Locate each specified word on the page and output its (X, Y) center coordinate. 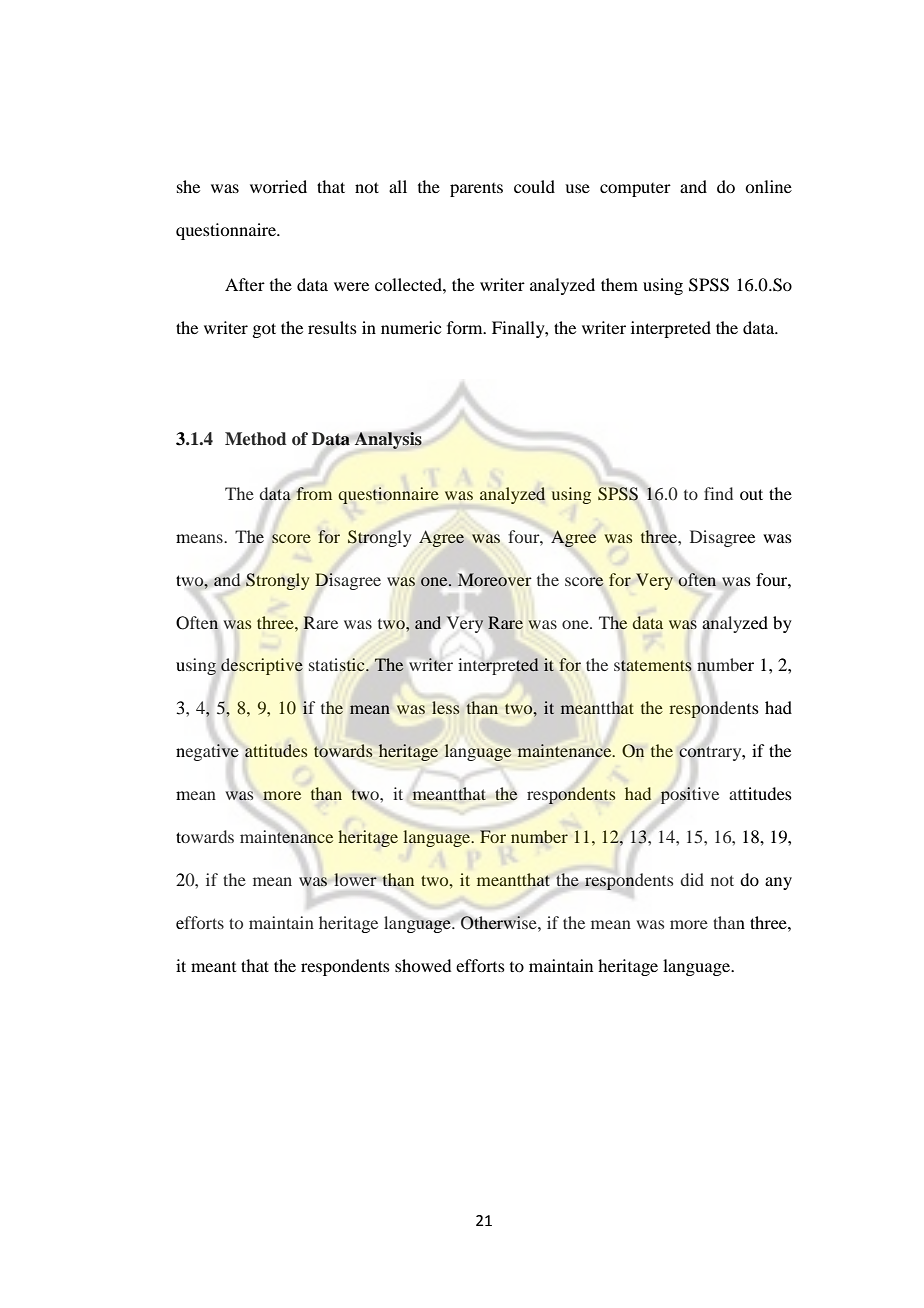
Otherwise (500, 923)
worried (278, 186)
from (314, 493)
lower (356, 879)
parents (476, 190)
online (768, 186)
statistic (338, 665)
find (718, 493)
